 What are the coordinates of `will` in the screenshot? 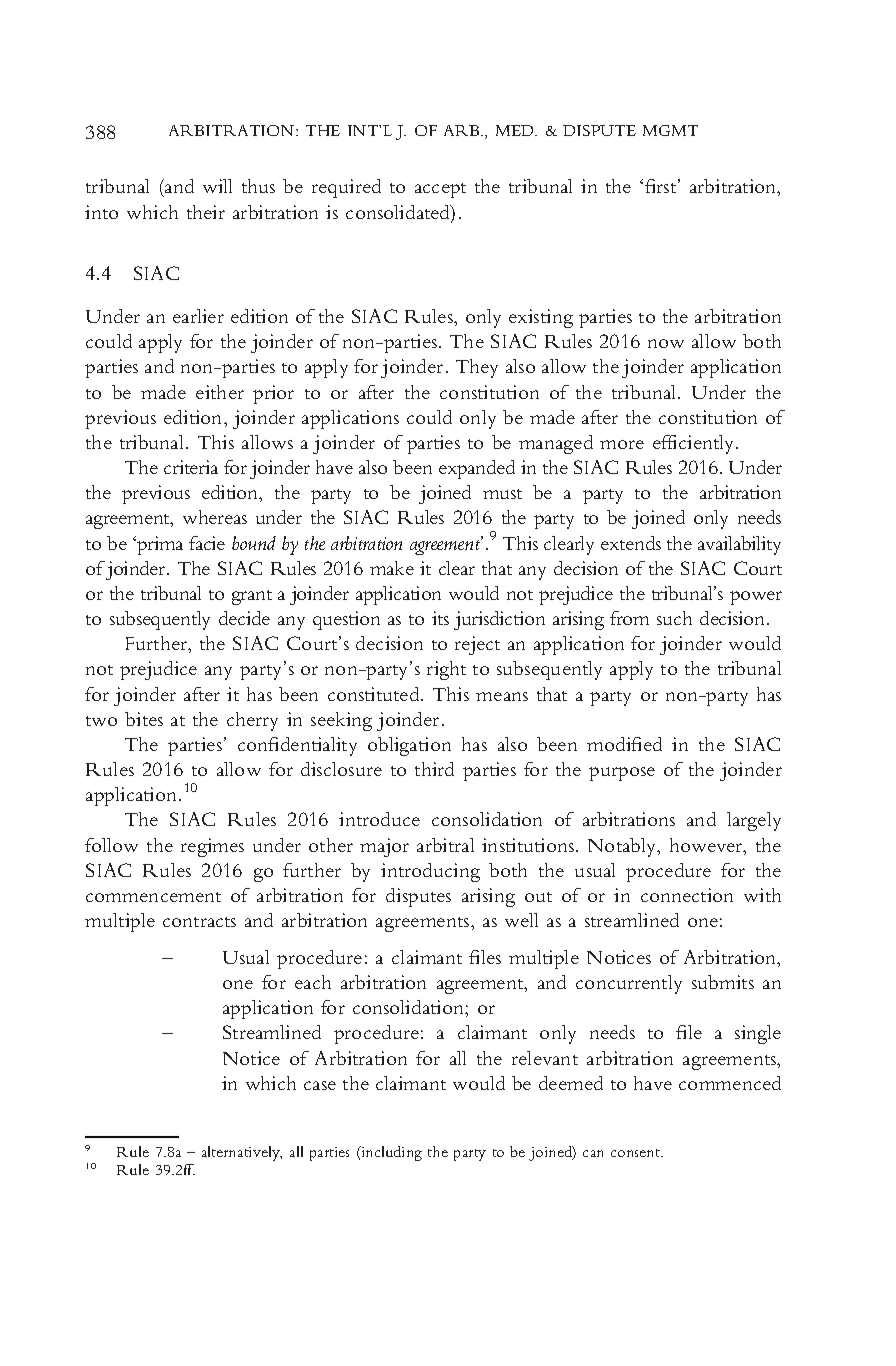 It's located at (217, 186).
